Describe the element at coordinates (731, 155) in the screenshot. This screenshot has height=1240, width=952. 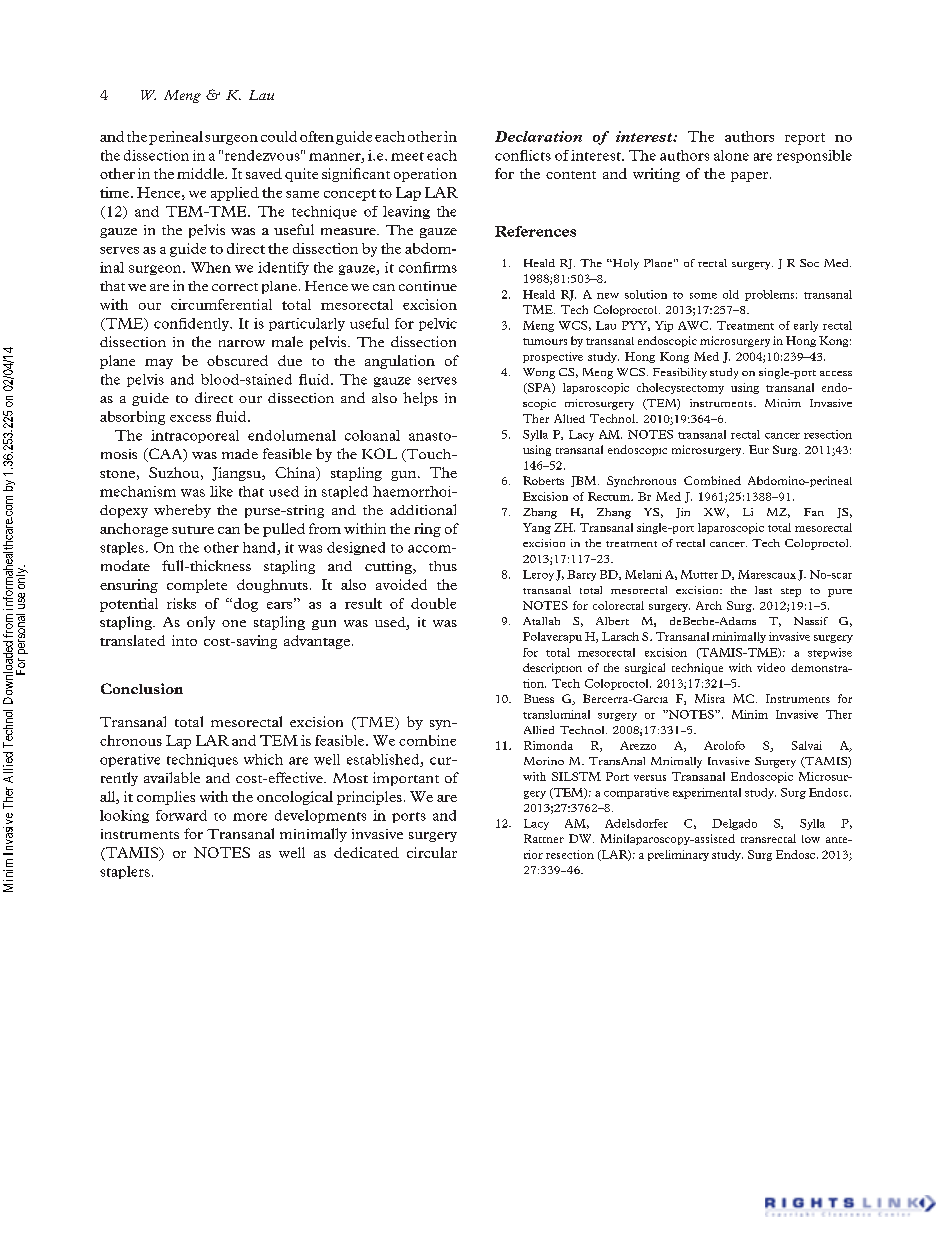
I see `alone` at that location.
